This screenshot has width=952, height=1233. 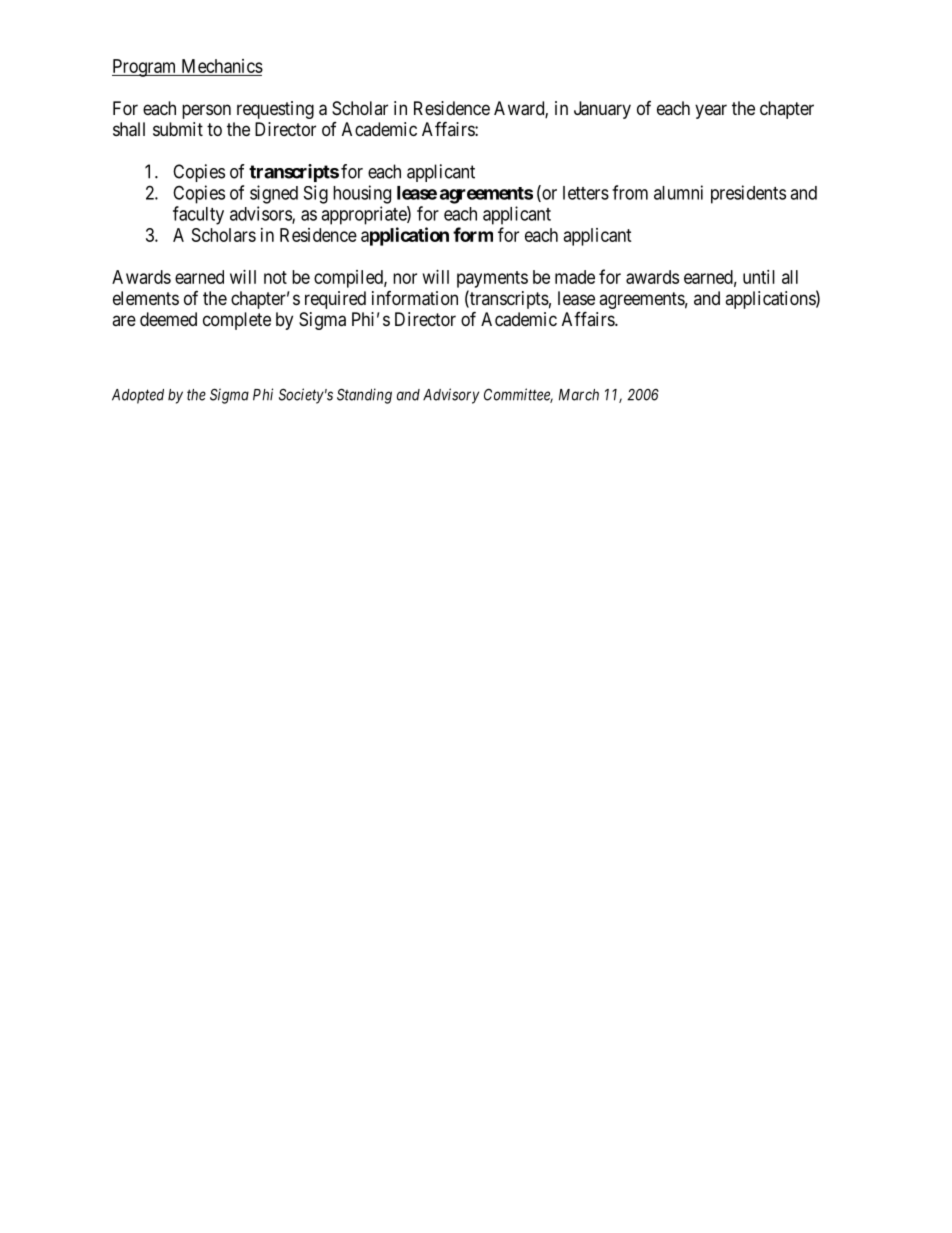 I want to click on required, so click(x=335, y=300).
